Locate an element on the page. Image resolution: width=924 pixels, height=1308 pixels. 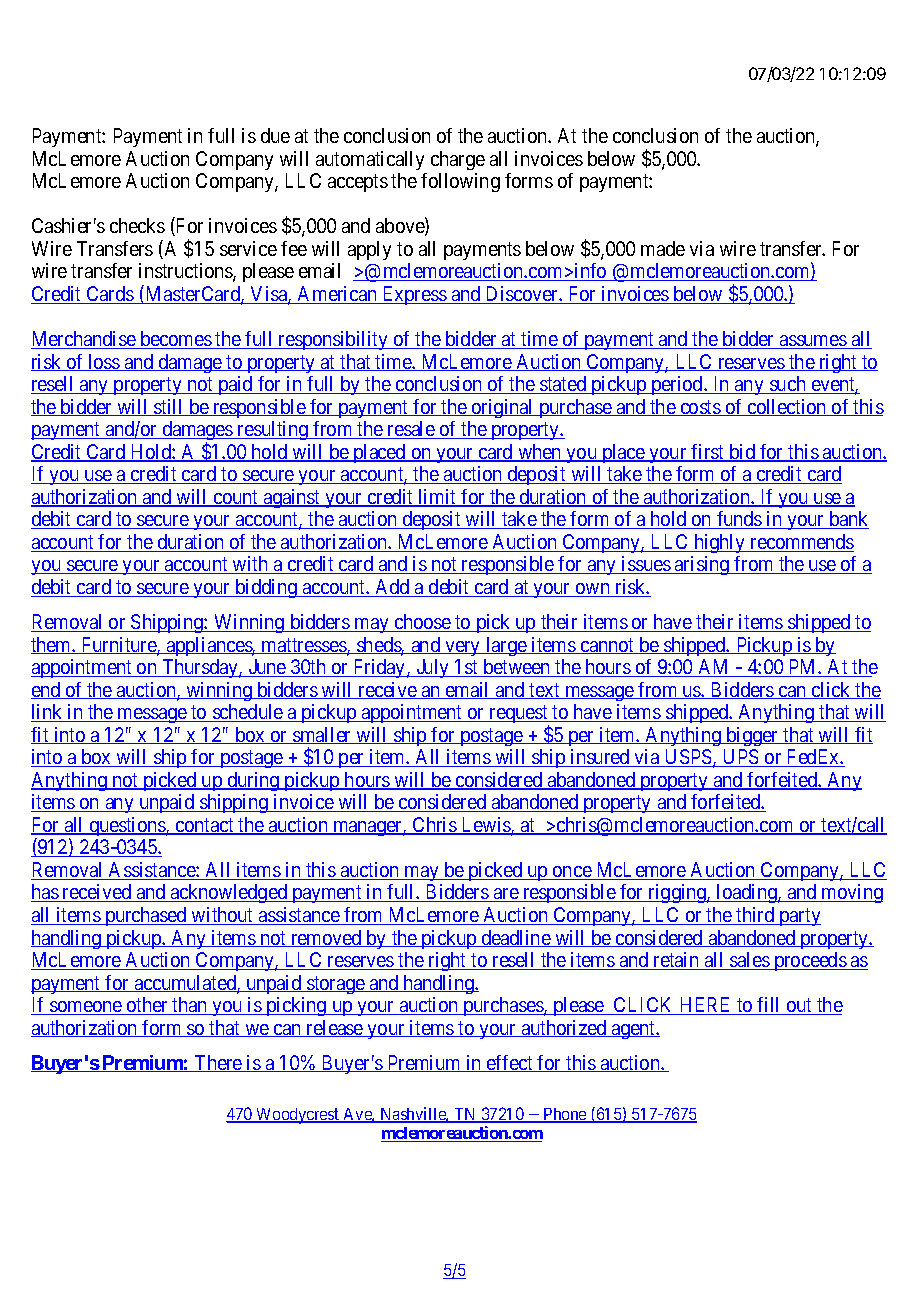
checks is located at coordinates (137, 225).
